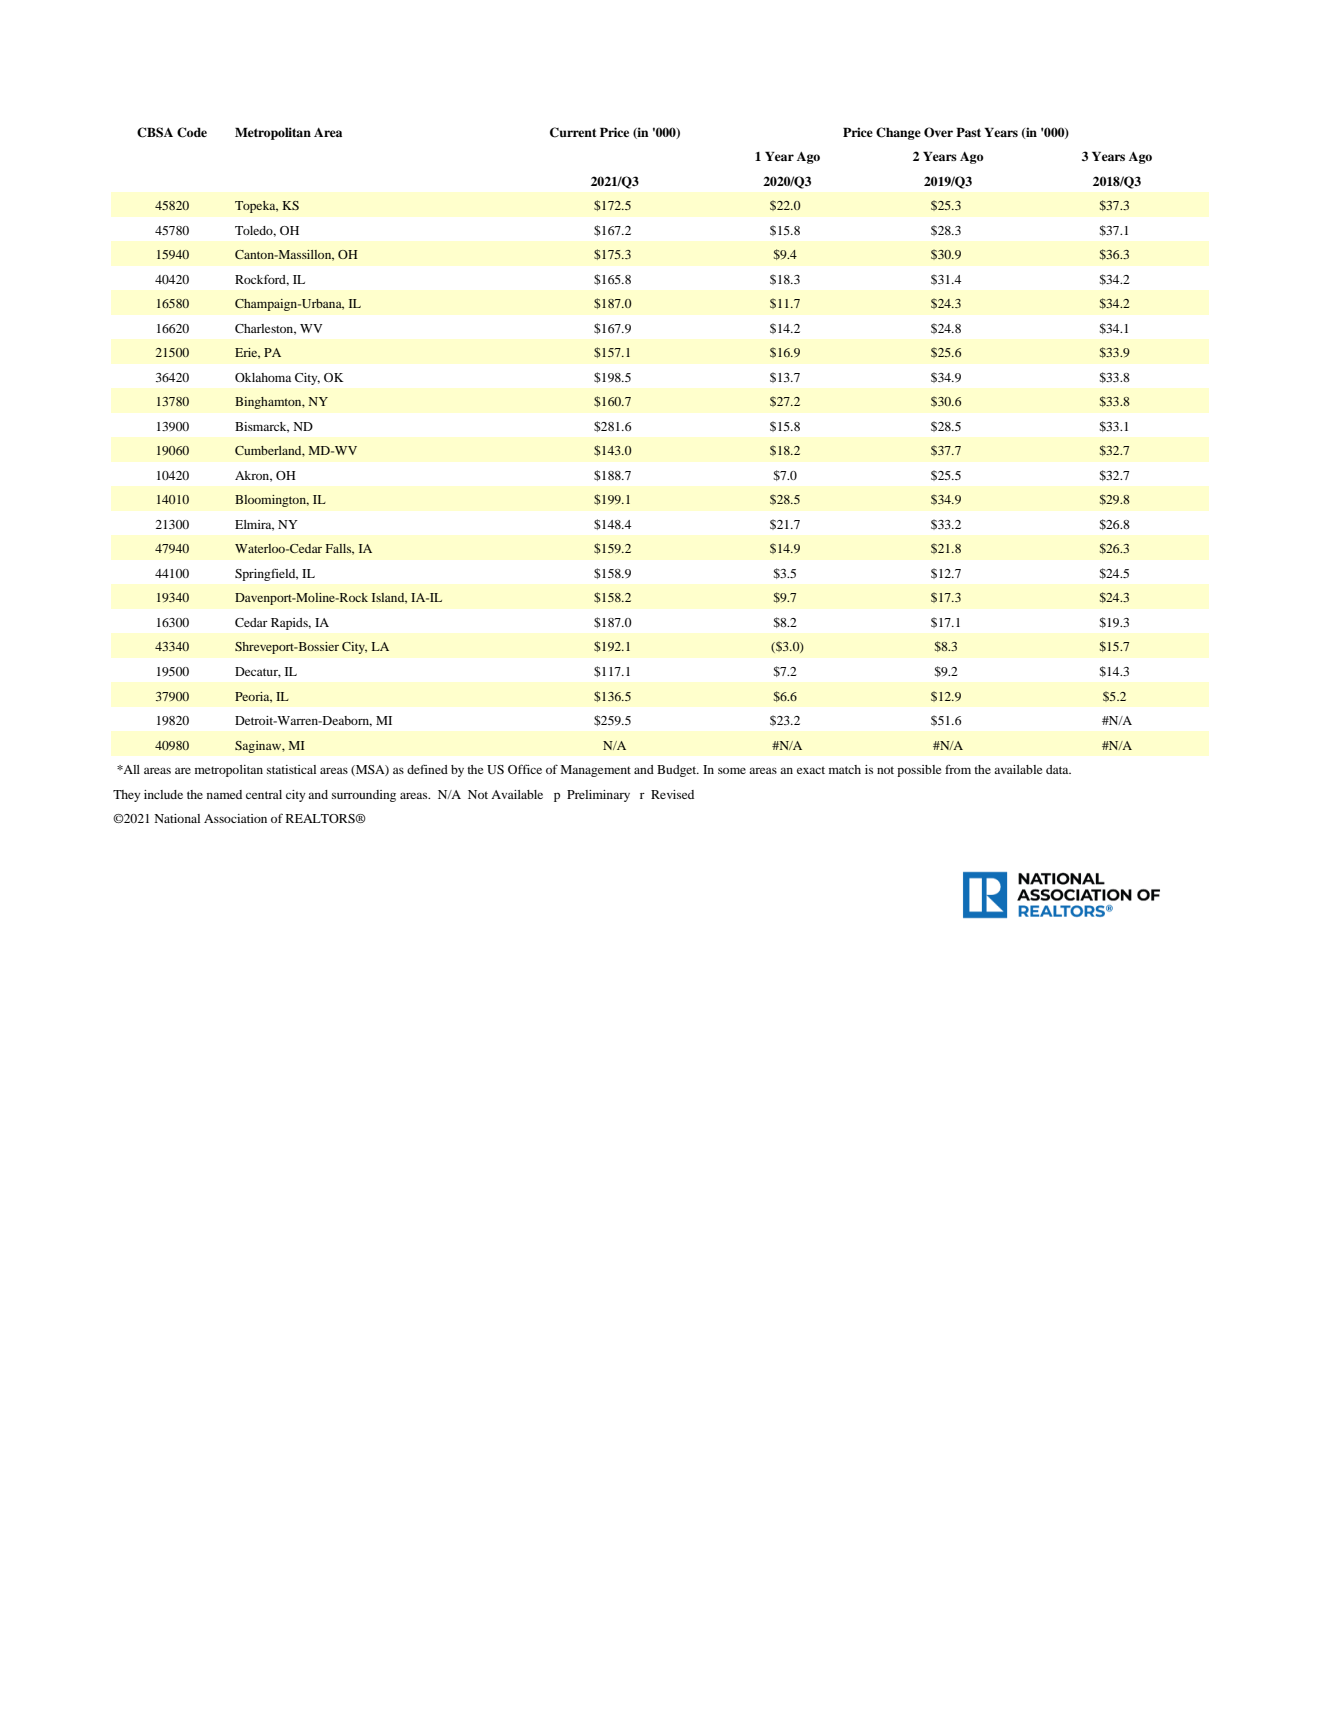  I want to click on Island, so click(389, 598).
